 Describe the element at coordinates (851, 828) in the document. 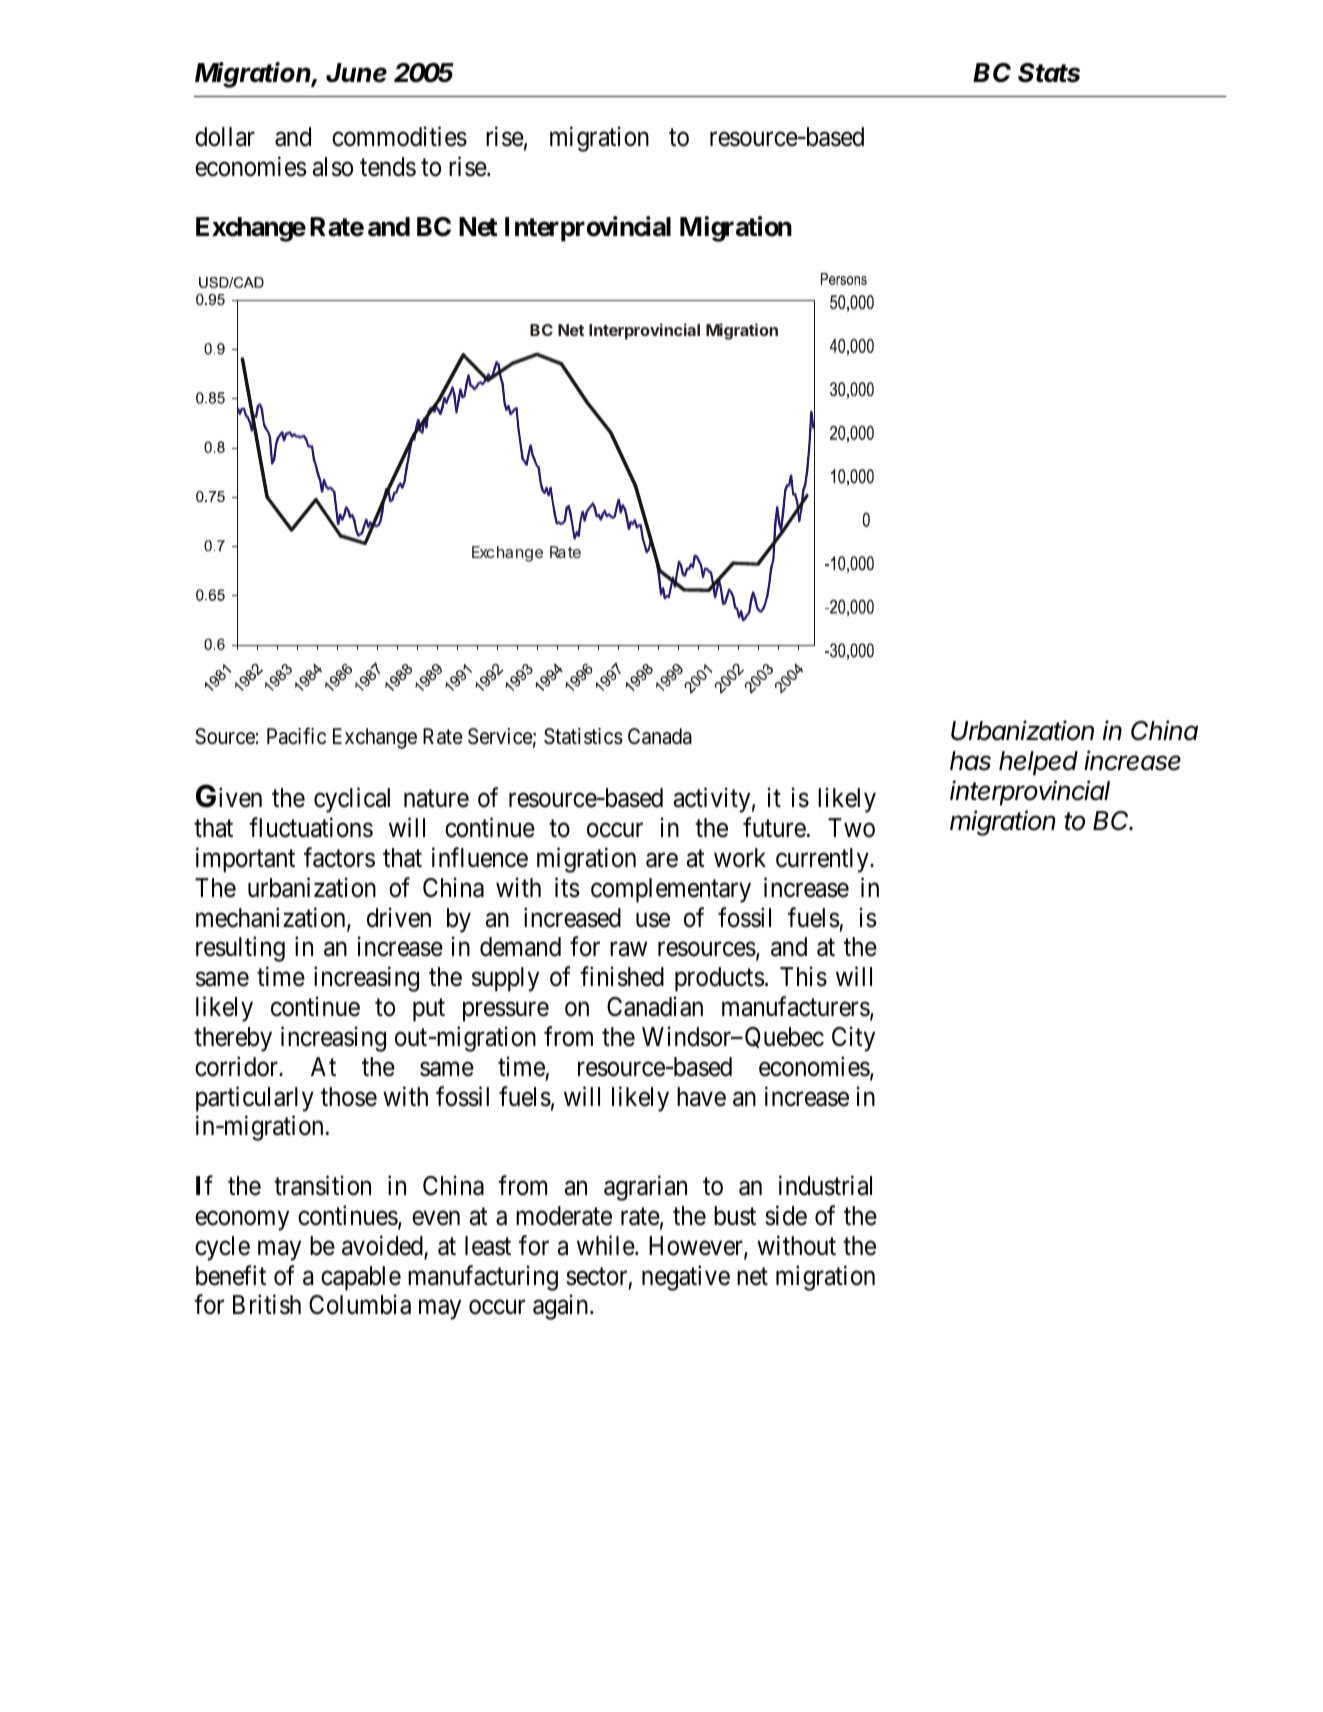

I see `Two` at that location.
